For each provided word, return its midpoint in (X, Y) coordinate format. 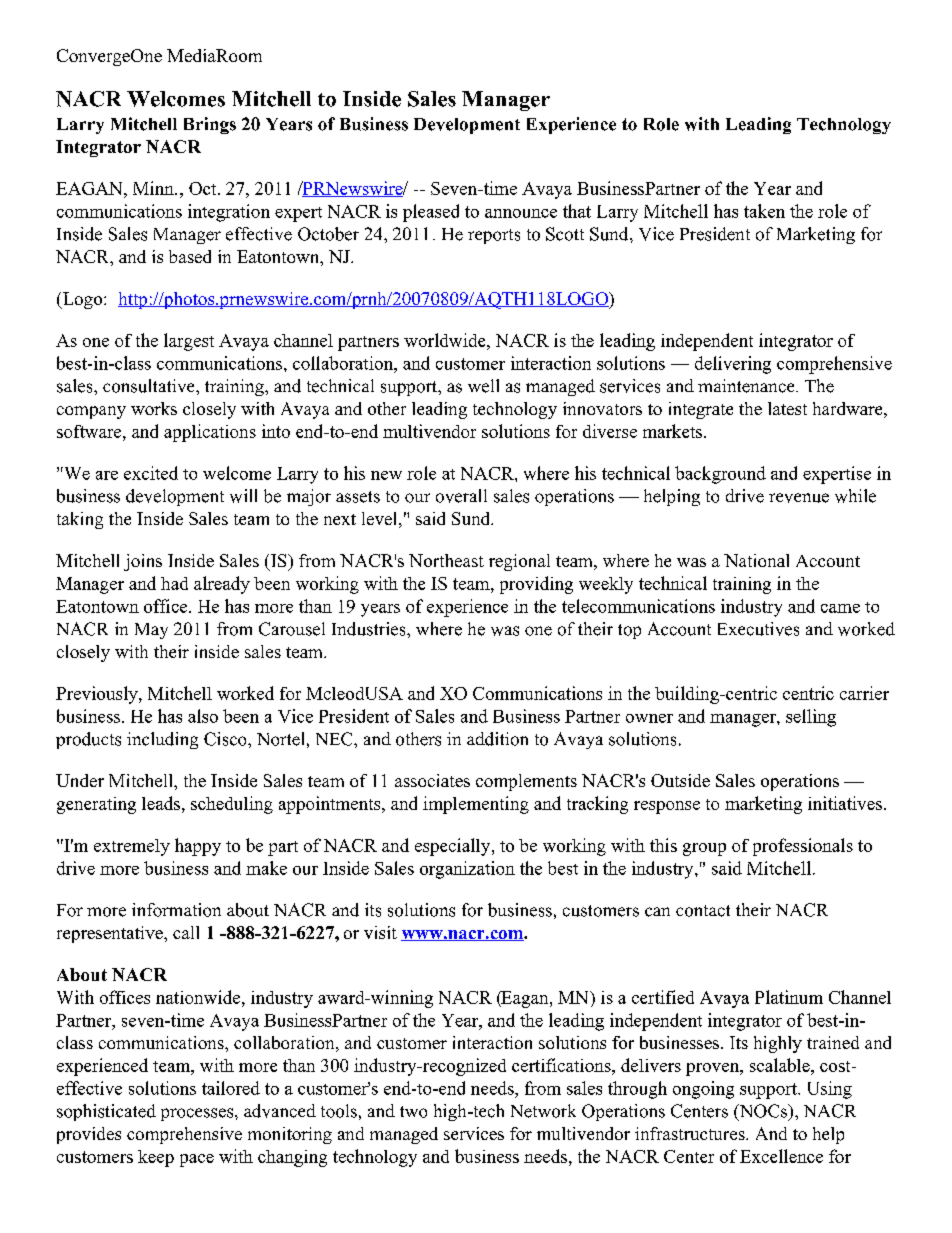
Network (543, 1111)
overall (461, 496)
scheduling (232, 805)
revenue (799, 498)
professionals (803, 847)
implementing (476, 805)
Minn (154, 188)
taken (764, 211)
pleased (431, 213)
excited (151, 473)
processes (198, 1114)
